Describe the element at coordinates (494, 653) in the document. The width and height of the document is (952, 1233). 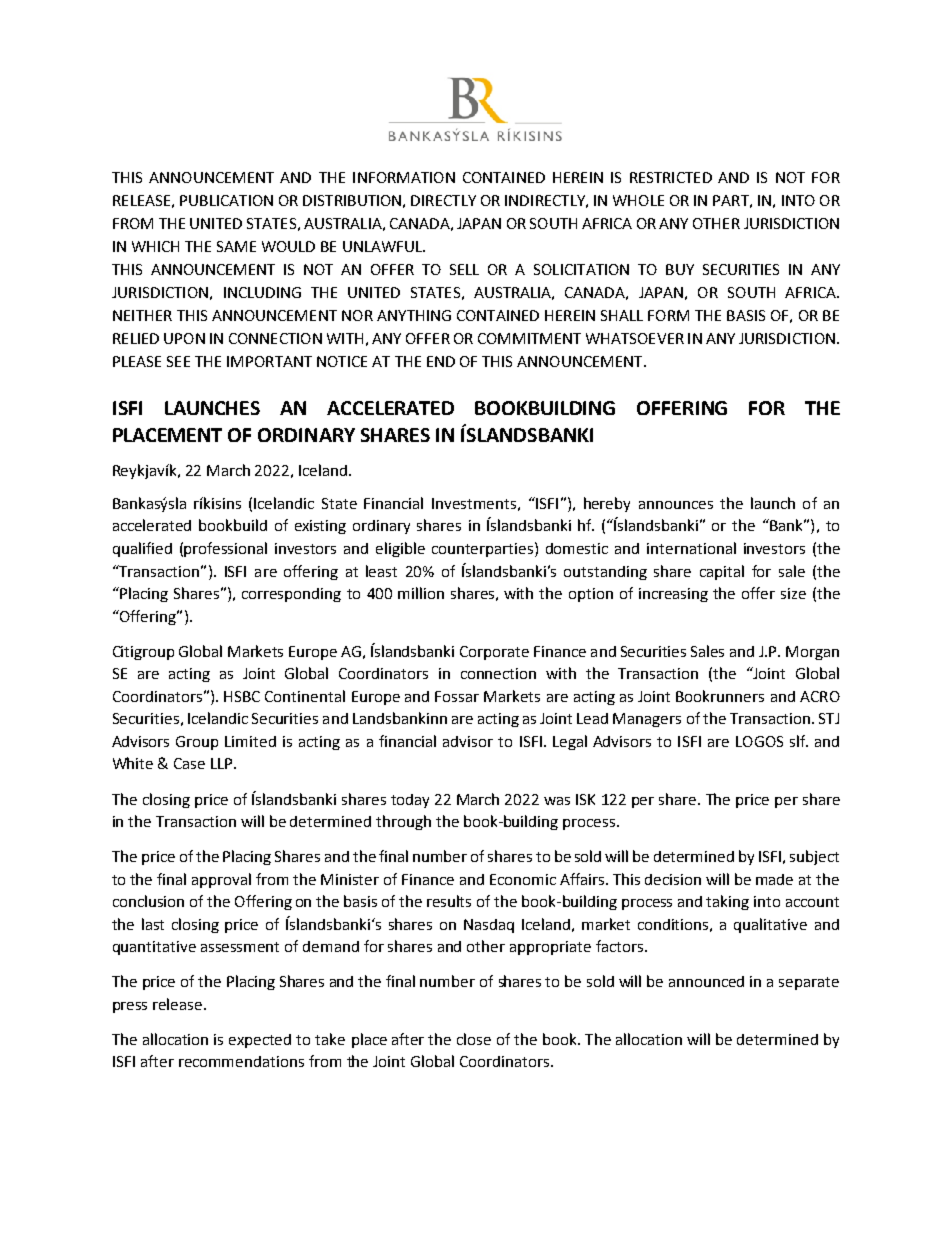
I see `Corporate` at that location.
